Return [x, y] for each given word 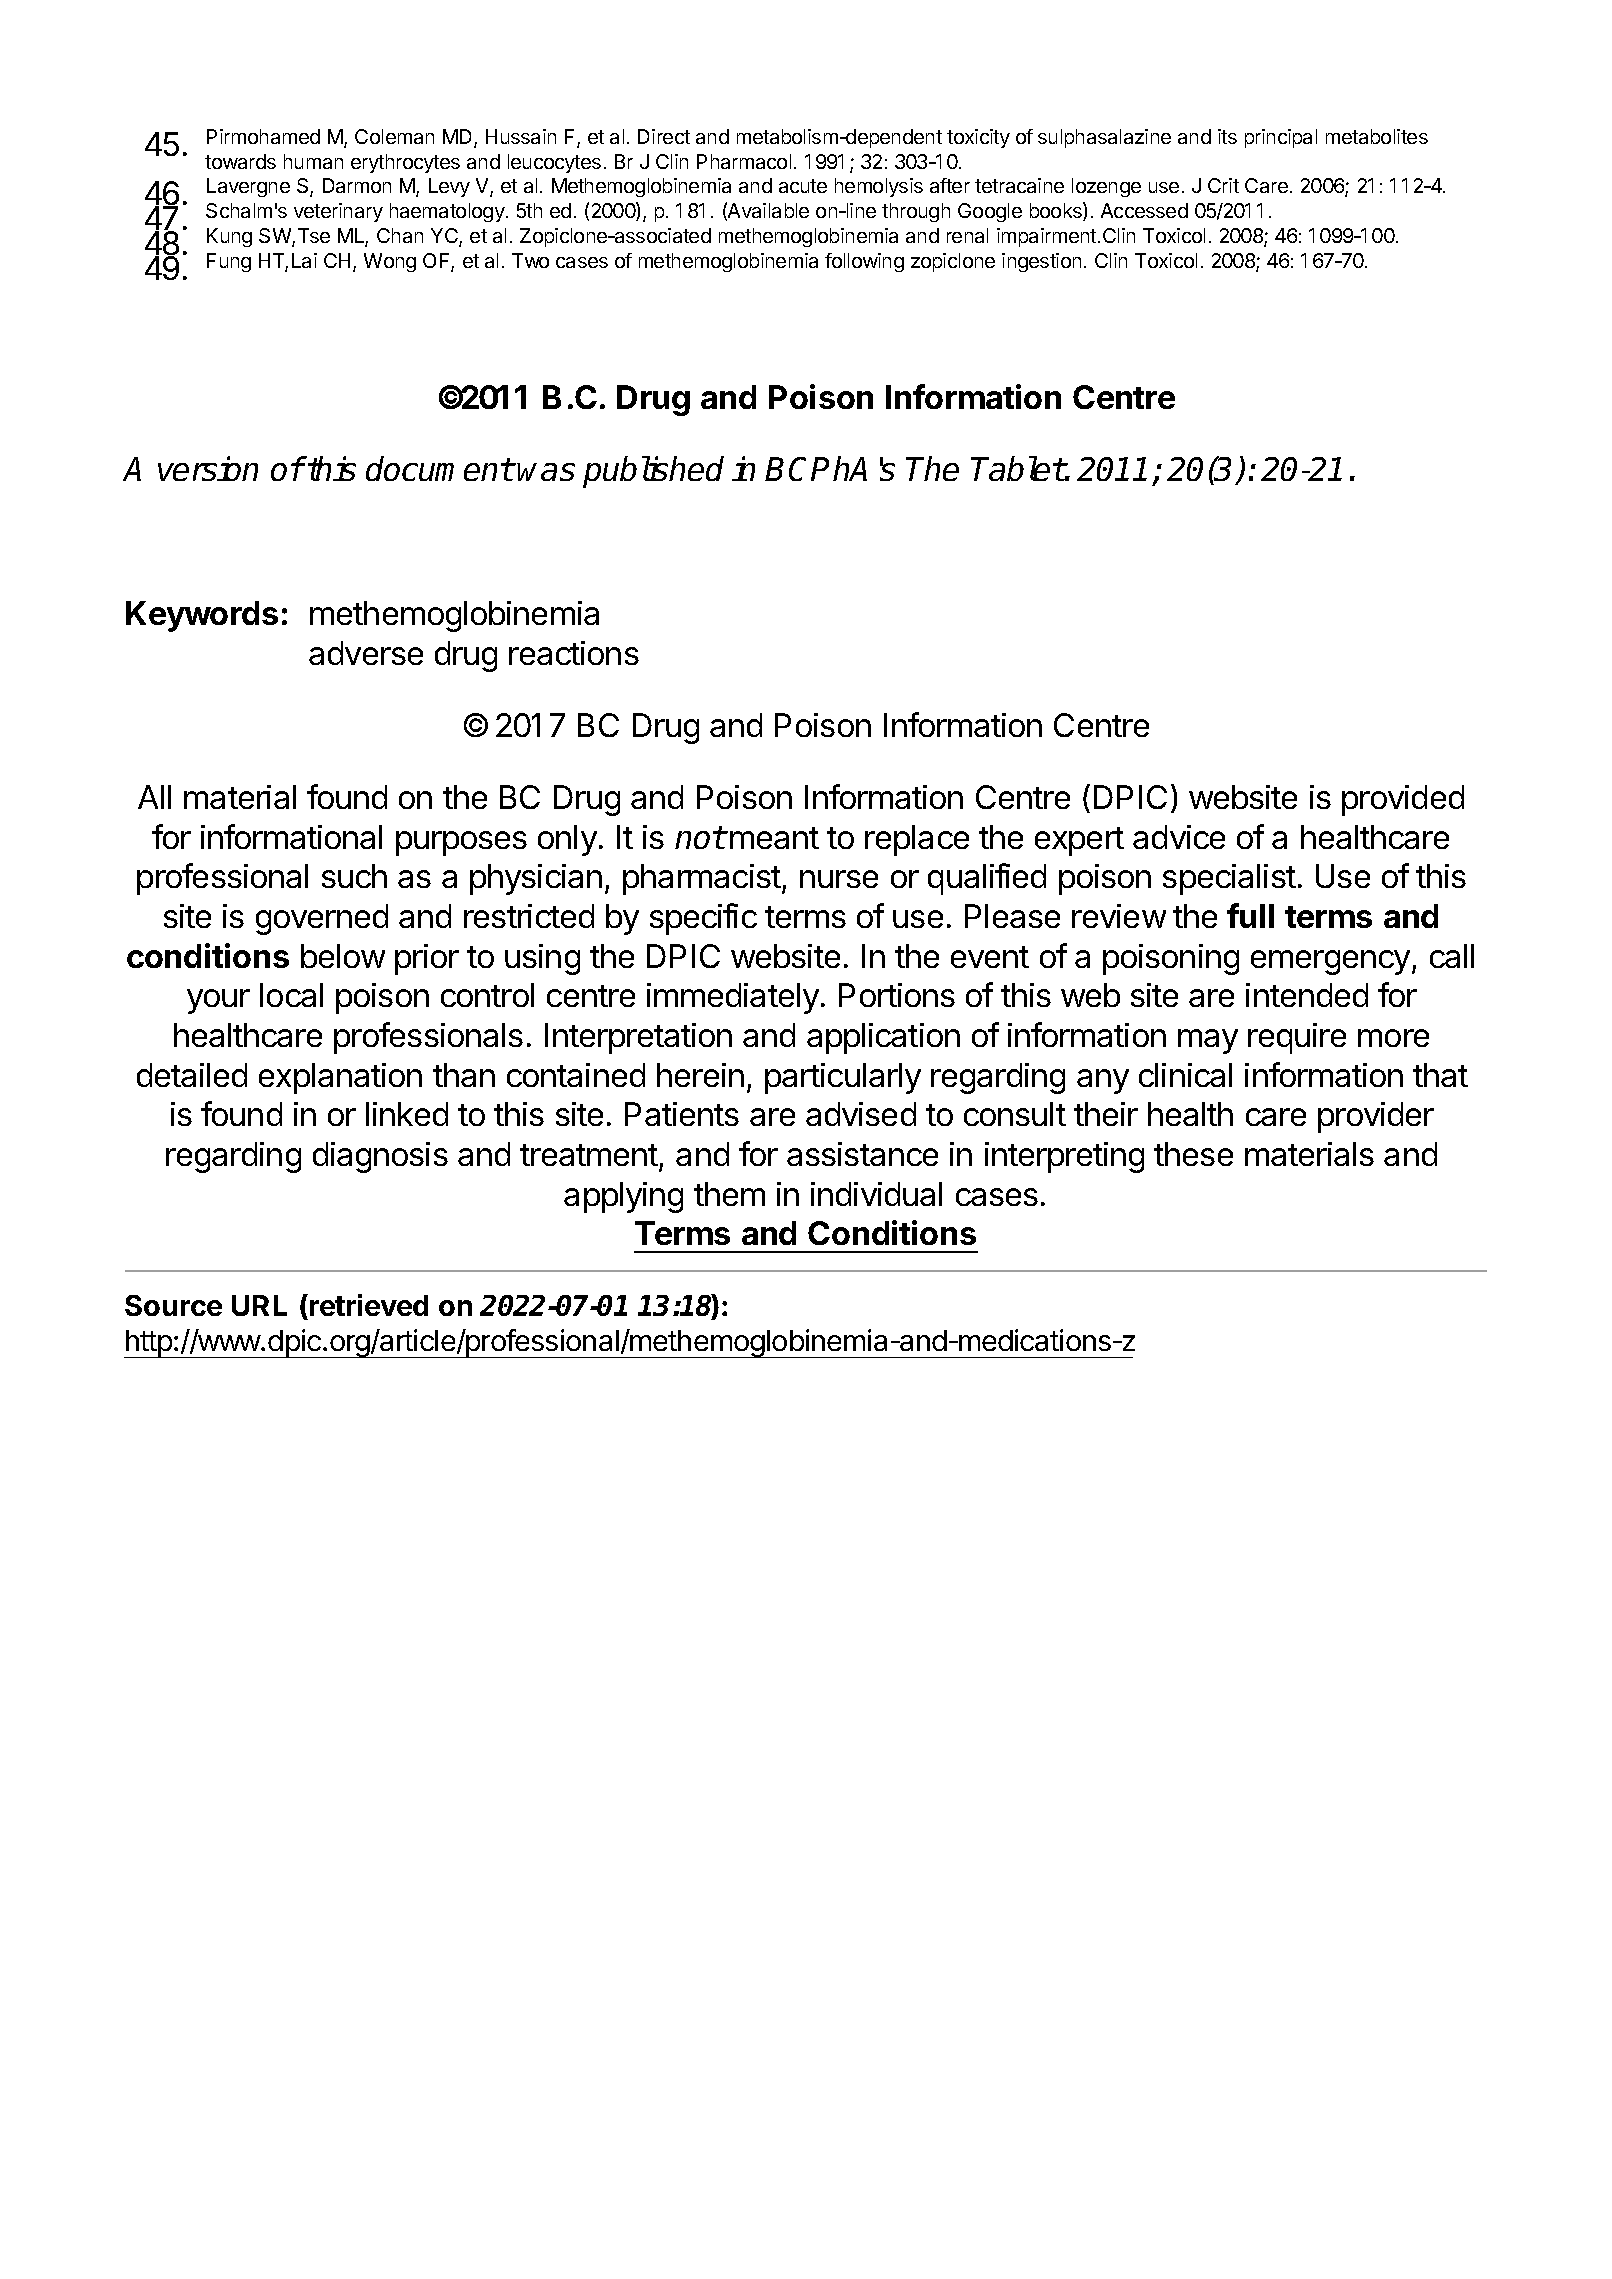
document [439, 468]
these [1193, 1154]
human [313, 161]
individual [876, 1194]
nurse [839, 879]
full [1250, 915]
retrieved [369, 1305]
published [653, 472]
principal [1281, 138]
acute [803, 186]
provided [1403, 800]
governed [322, 919]
